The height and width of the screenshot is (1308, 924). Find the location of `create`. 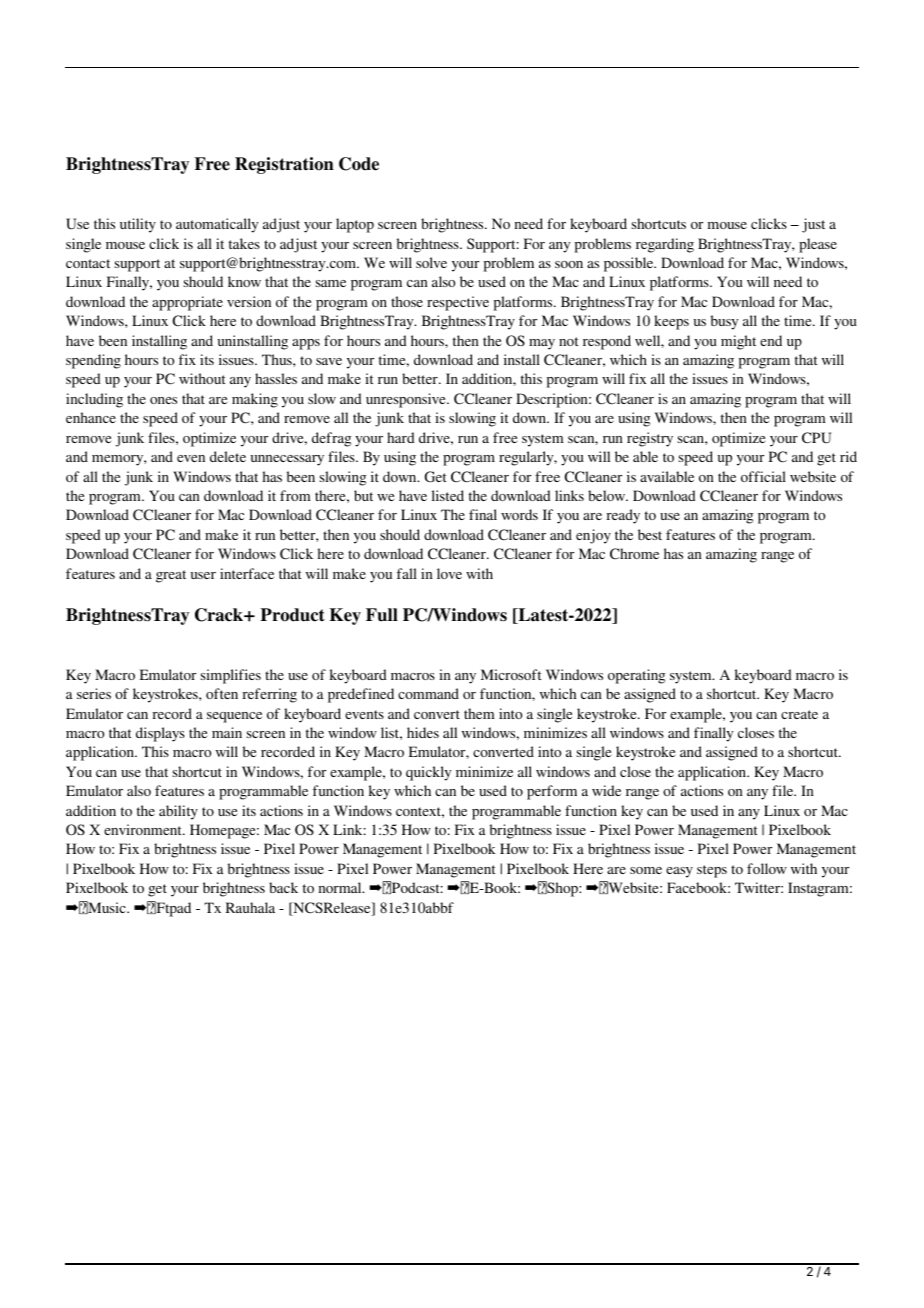

create is located at coordinates (799, 714).
